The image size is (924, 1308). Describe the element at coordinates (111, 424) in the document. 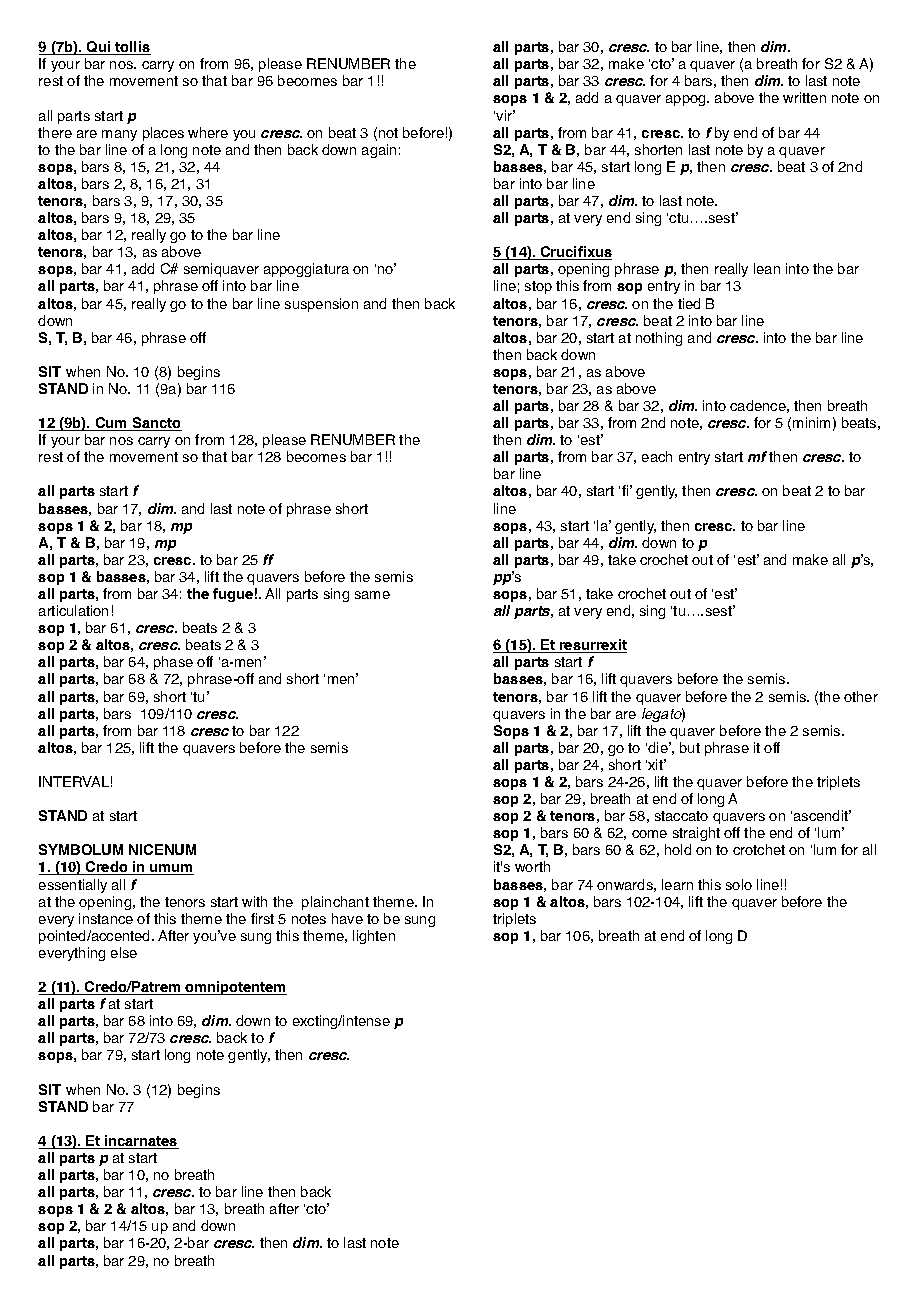

I see `Cum` at that location.
